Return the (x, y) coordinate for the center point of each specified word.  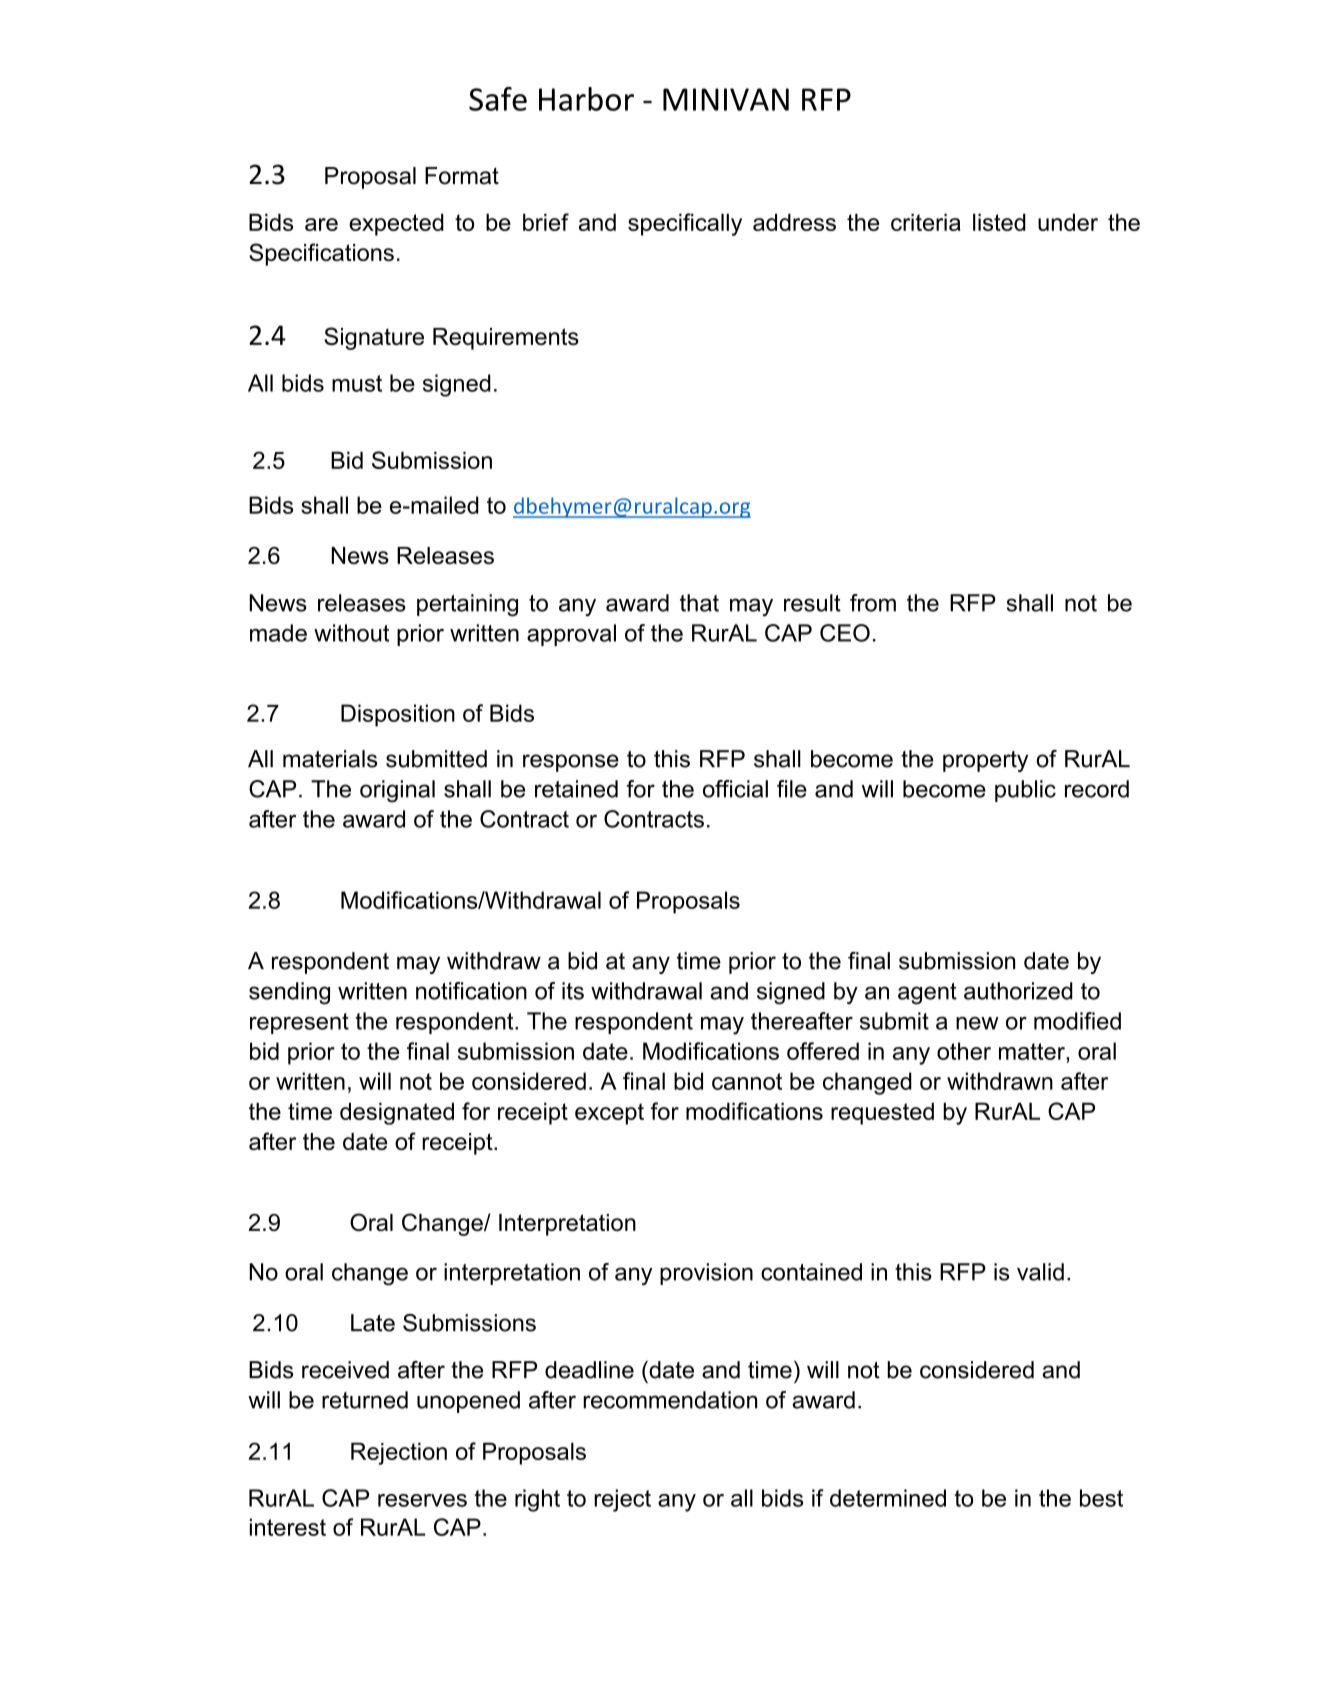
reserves (422, 1500)
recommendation (670, 1400)
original (397, 791)
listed (999, 222)
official (735, 789)
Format (462, 176)
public (1025, 791)
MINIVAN (726, 99)
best (1101, 1498)
